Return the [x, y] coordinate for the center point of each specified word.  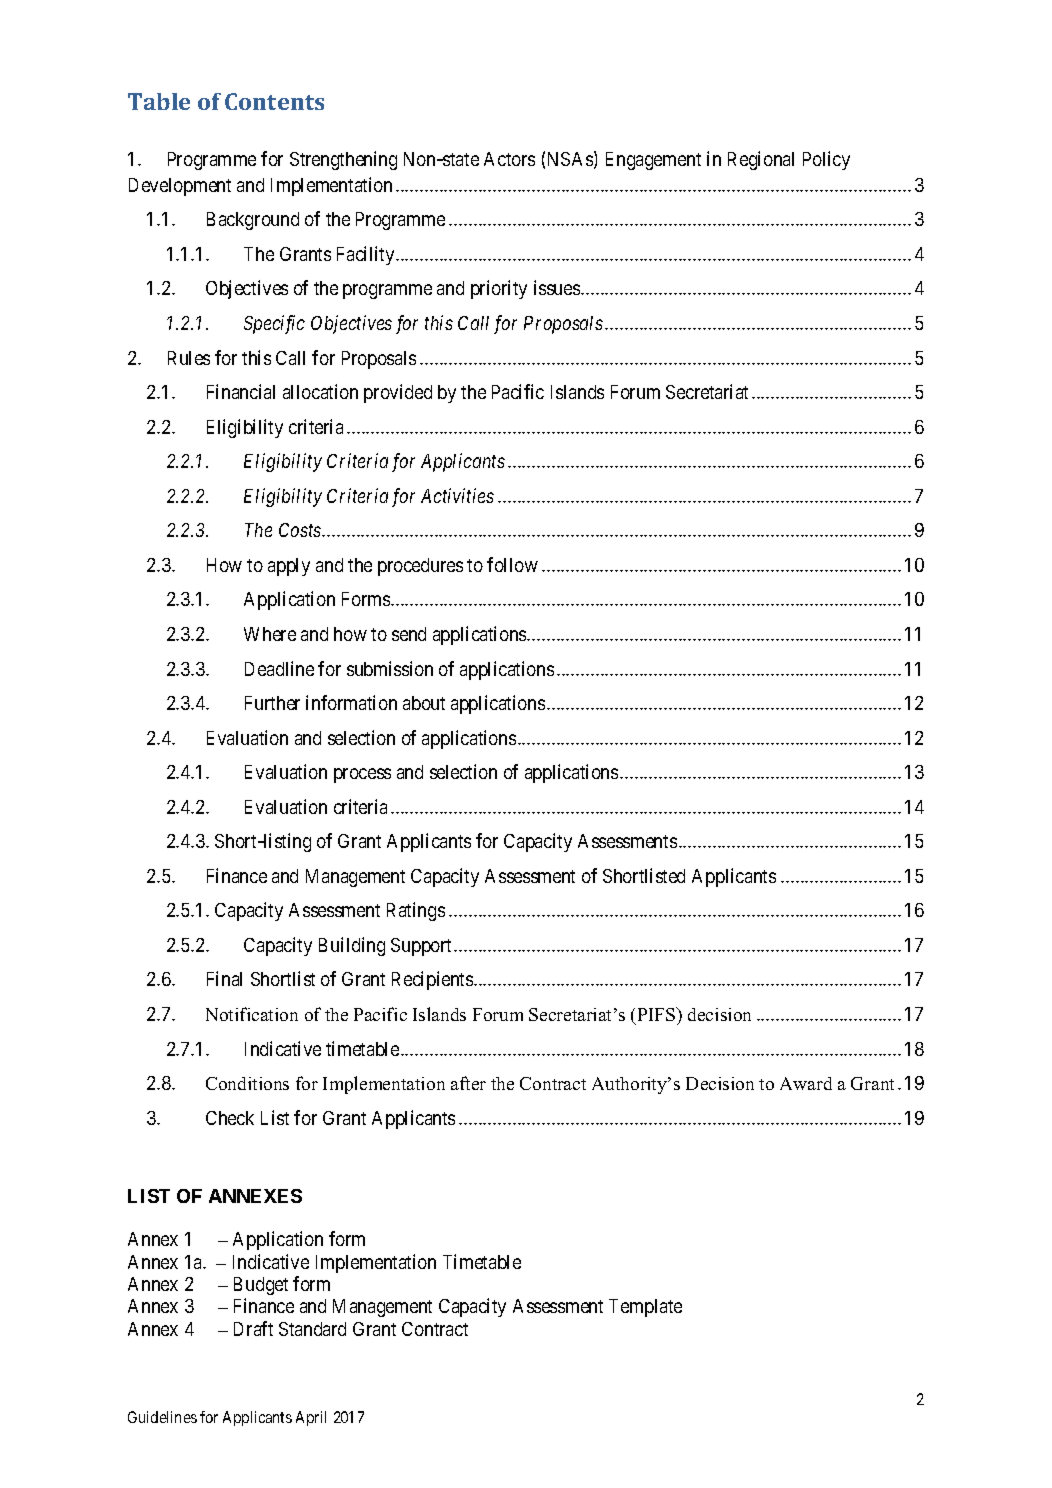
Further [272, 703]
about [424, 703]
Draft [253, 1328]
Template [645, 1308]
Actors [509, 159]
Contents [274, 101]
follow [512, 564]
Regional [761, 160]
